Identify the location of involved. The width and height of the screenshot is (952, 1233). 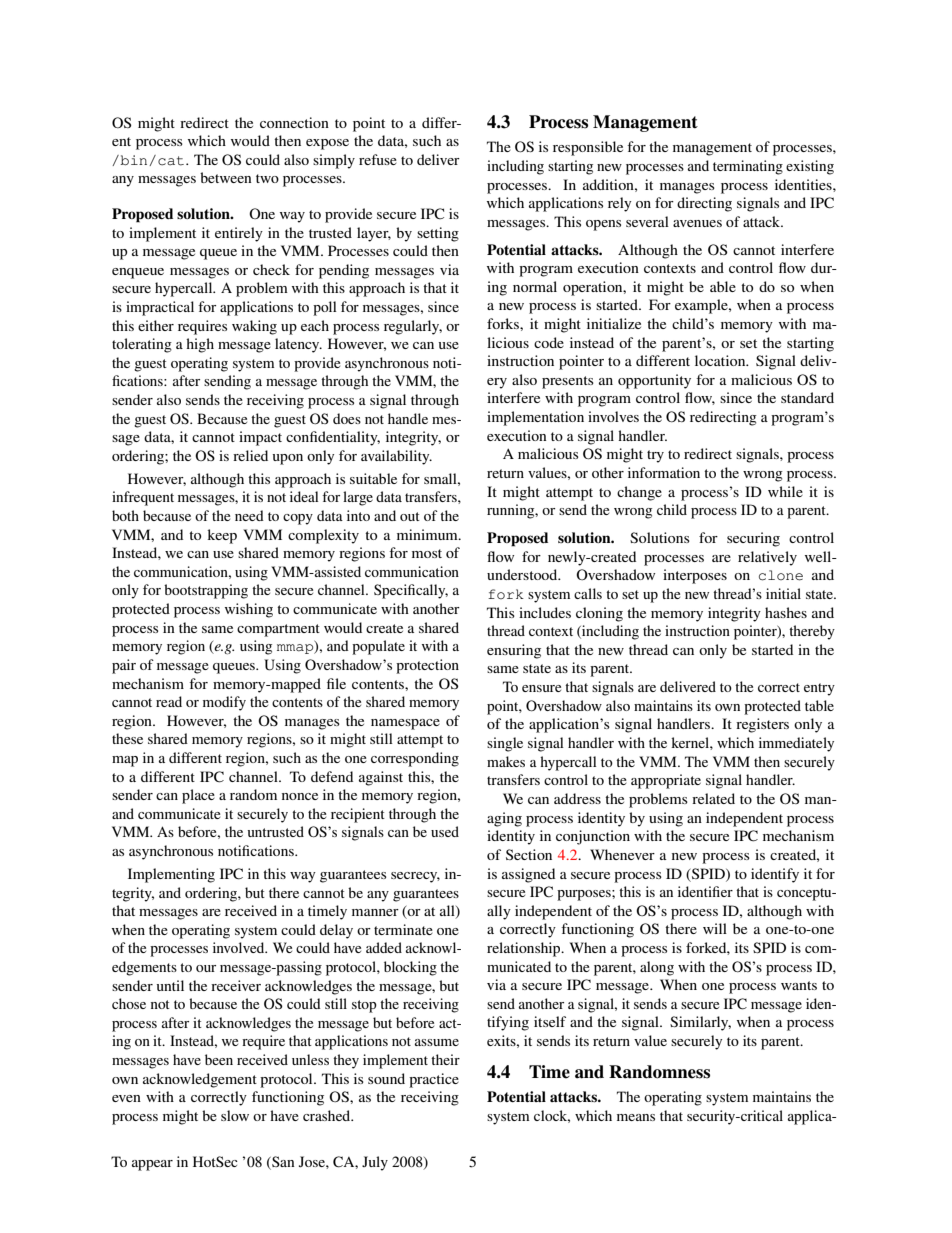
(240, 947).
